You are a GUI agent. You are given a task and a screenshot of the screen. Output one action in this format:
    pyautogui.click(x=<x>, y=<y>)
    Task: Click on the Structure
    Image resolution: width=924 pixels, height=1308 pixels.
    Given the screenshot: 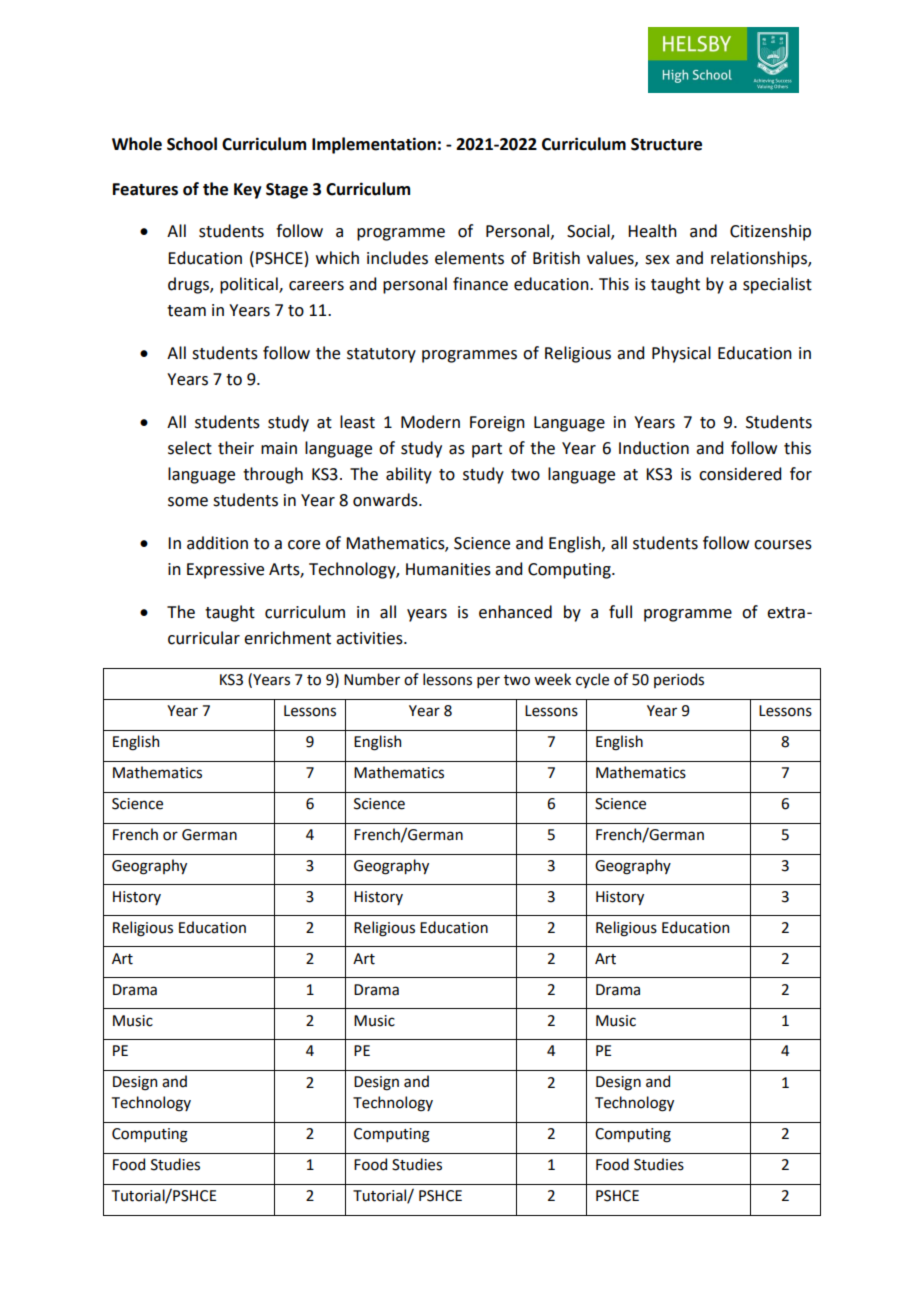 What is the action you would take?
    pyautogui.click(x=666, y=144)
